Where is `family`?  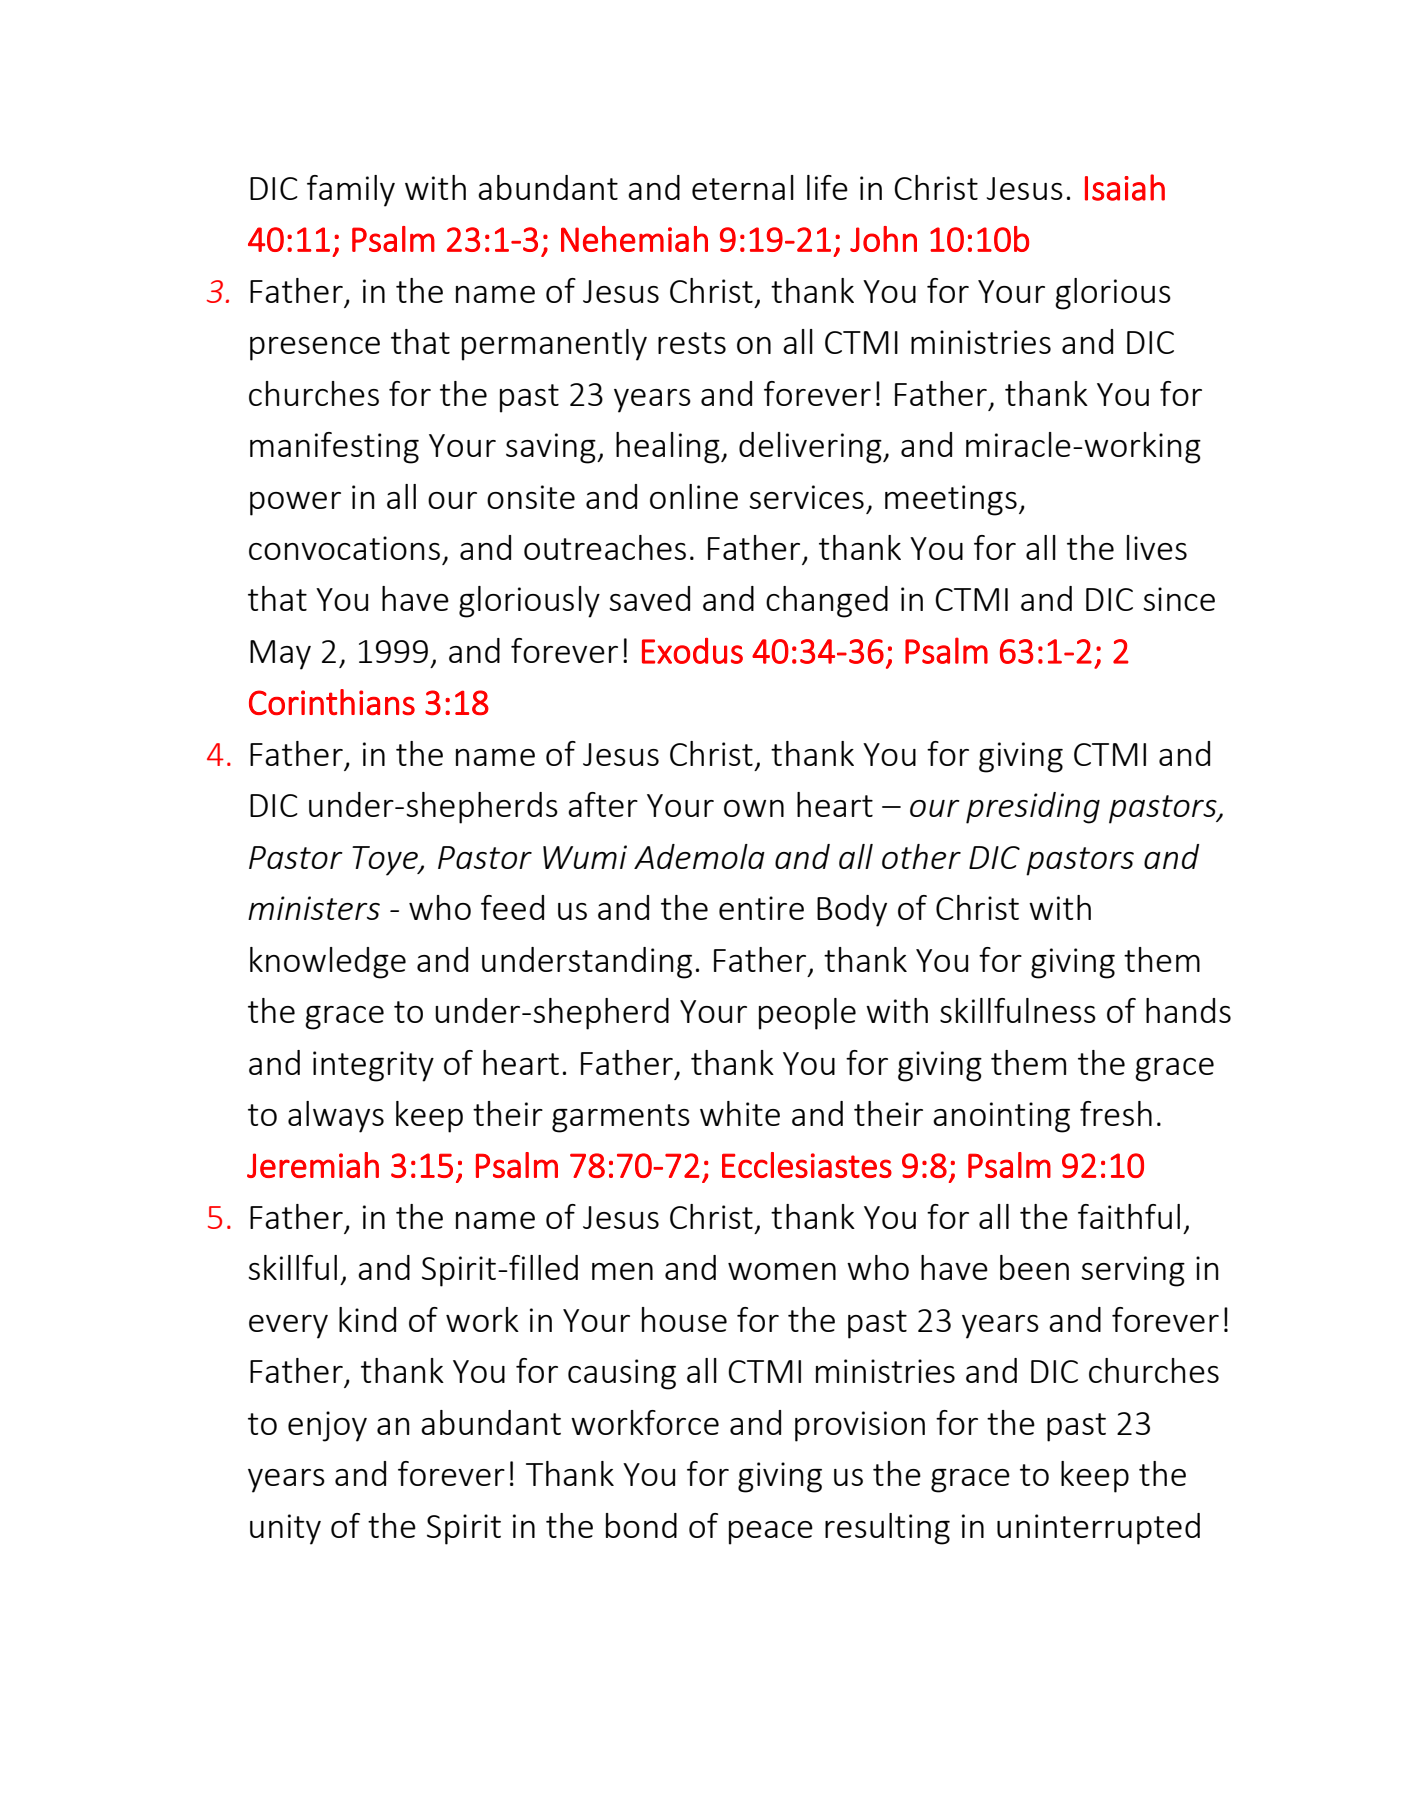 family is located at coordinates (351, 191).
